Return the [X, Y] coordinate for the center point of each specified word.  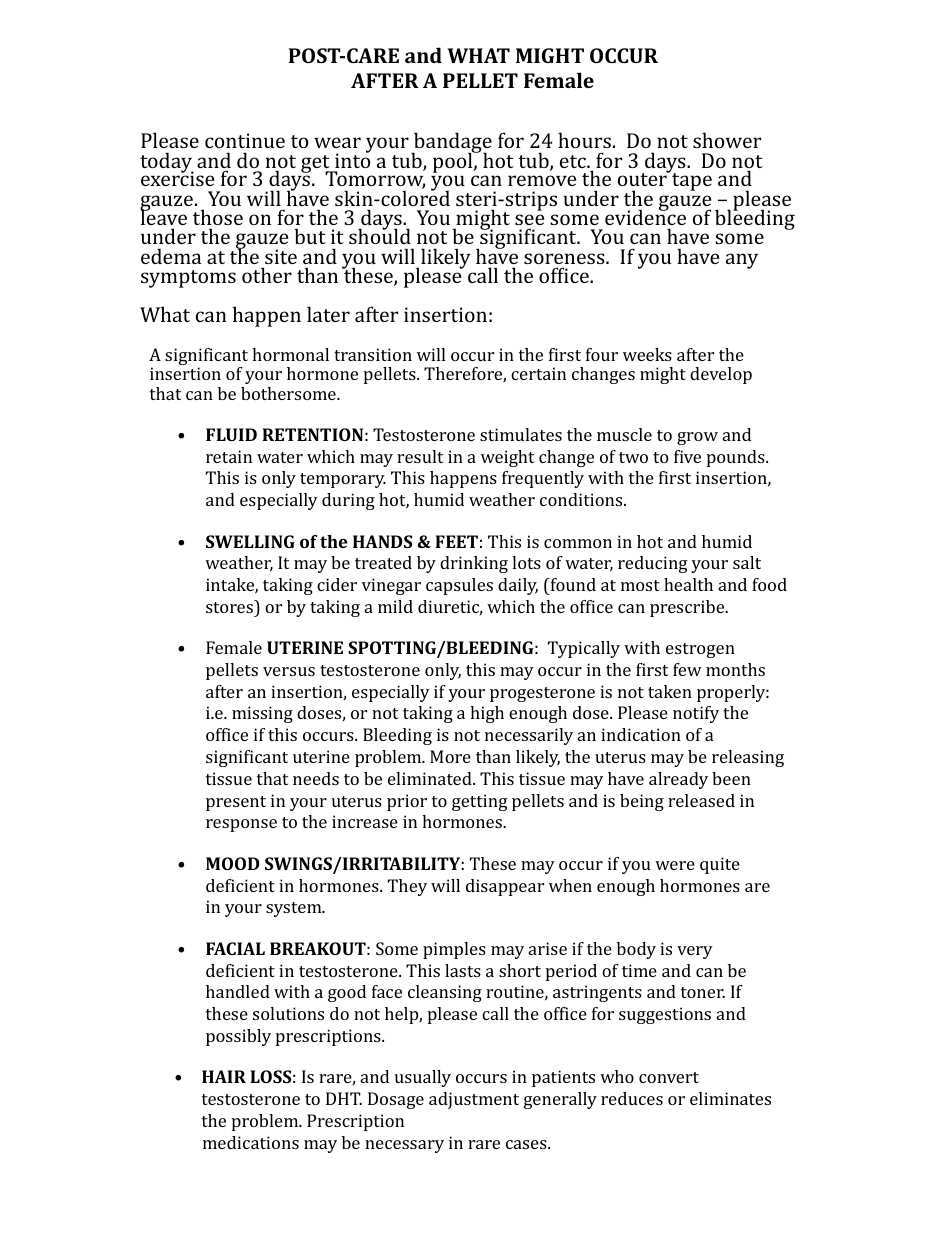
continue [245, 140]
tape [692, 182]
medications [251, 1142]
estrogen [700, 650]
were [675, 865]
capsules [459, 586]
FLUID [231, 434]
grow [697, 438]
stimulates [521, 434]
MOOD [233, 863]
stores [230, 606]
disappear [505, 887]
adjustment [474, 1100]
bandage [452, 144]
